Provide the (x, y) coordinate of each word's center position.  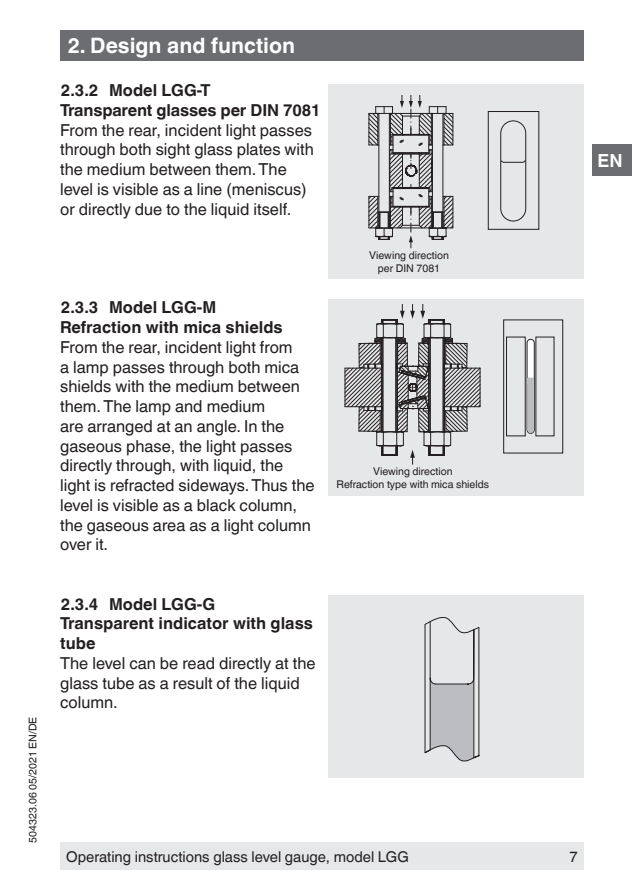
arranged (120, 428)
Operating (98, 858)
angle (218, 428)
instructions (172, 856)
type (397, 485)
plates (258, 151)
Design (125, 48)
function (252, 45)
